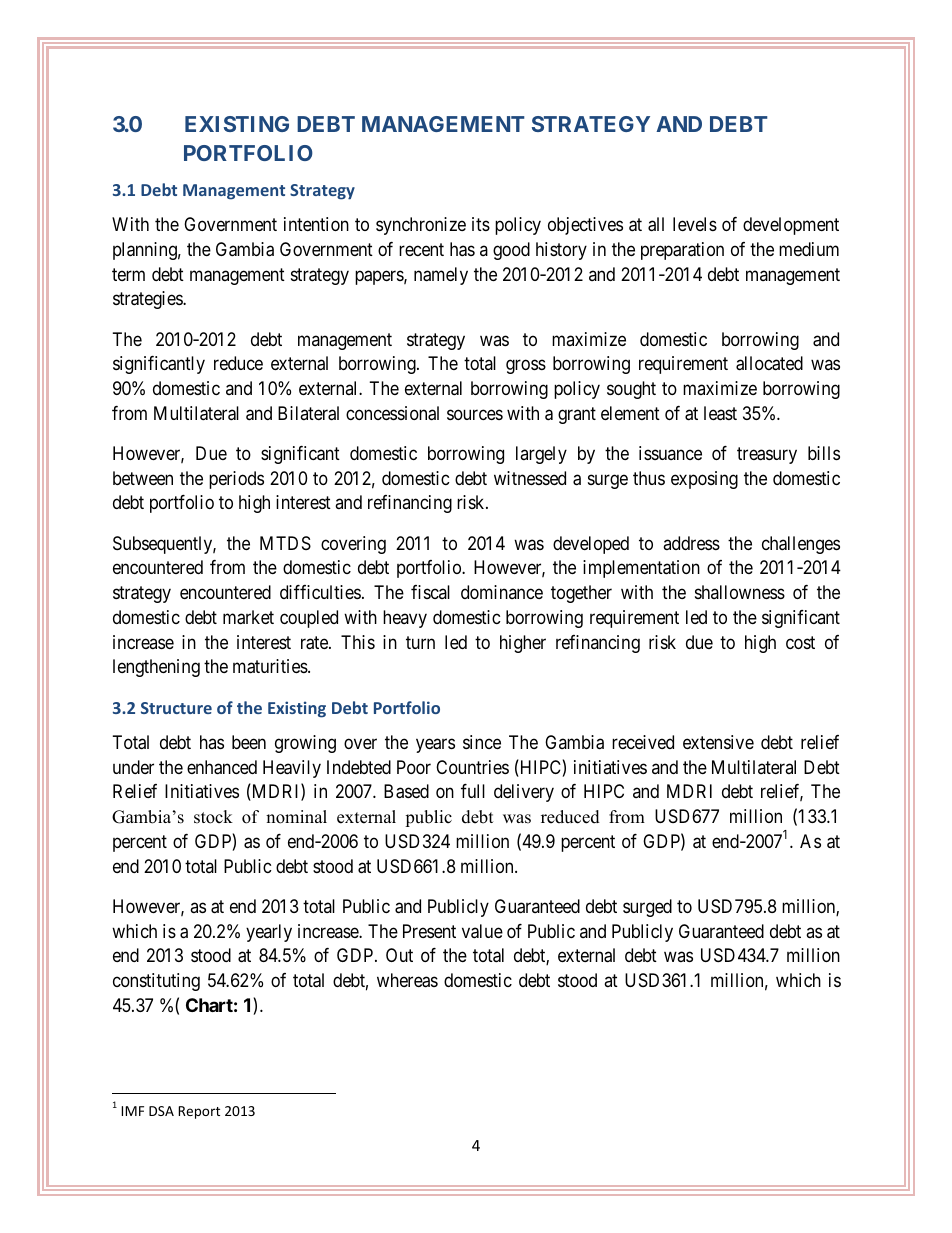 The height and width of the screenshot is (1233, 952). I want to click on lengthening, so click(156, 668).
